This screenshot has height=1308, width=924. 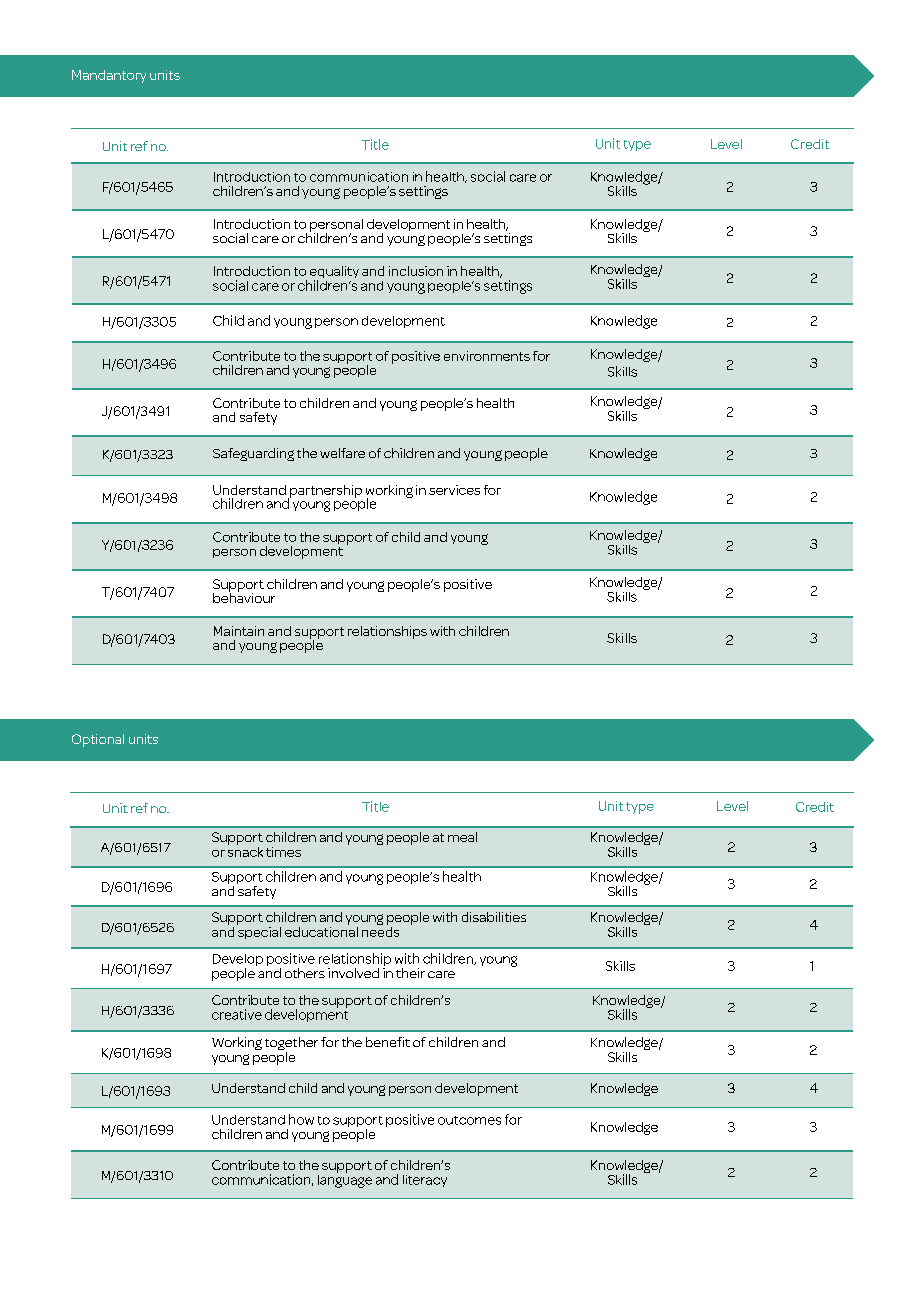 I want to click on services, so click(x=454, y=490).
